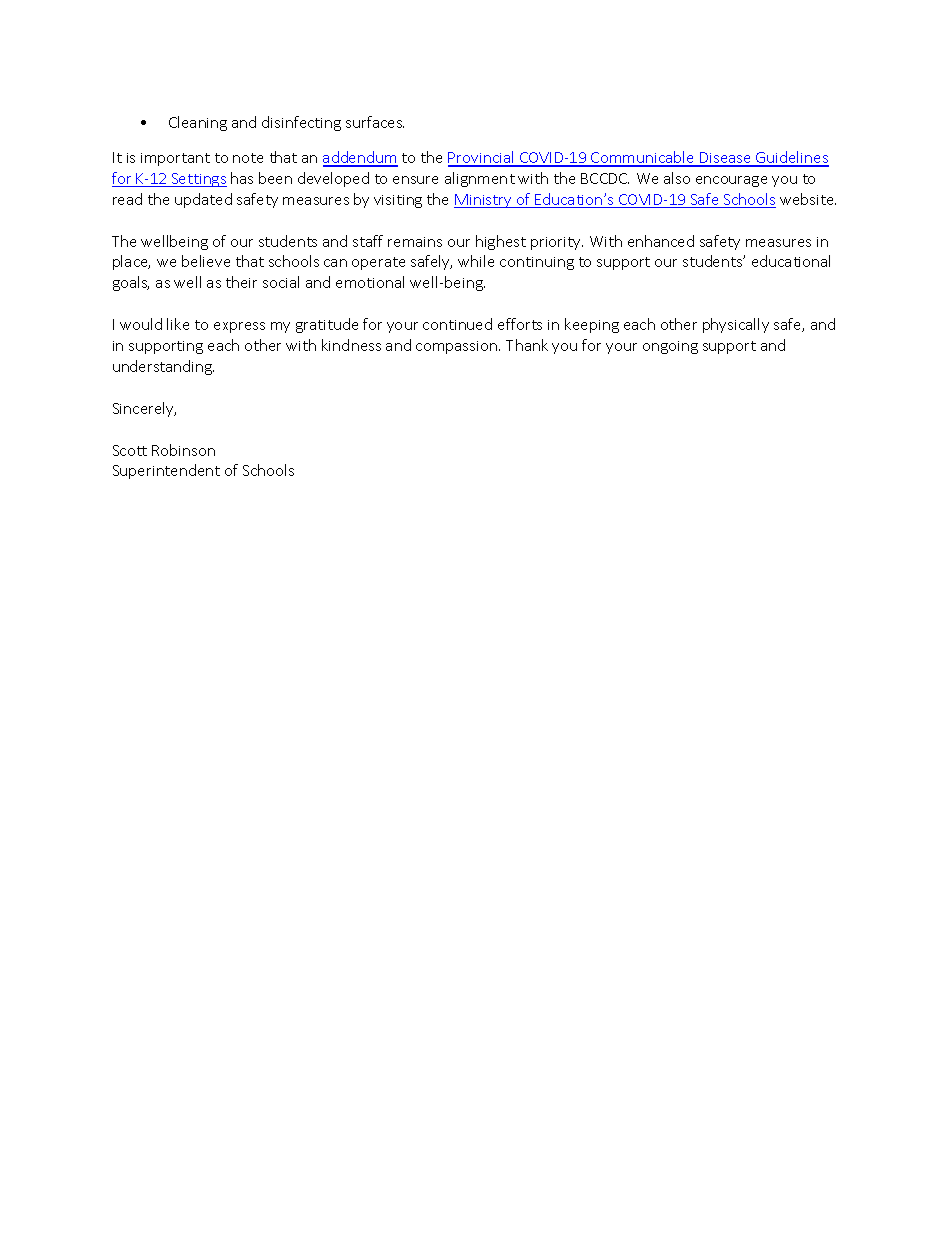 This image has width=952, height=1233. Describe the element at coordinates (670, 347) in the image. I see `ongoing` at that location.
